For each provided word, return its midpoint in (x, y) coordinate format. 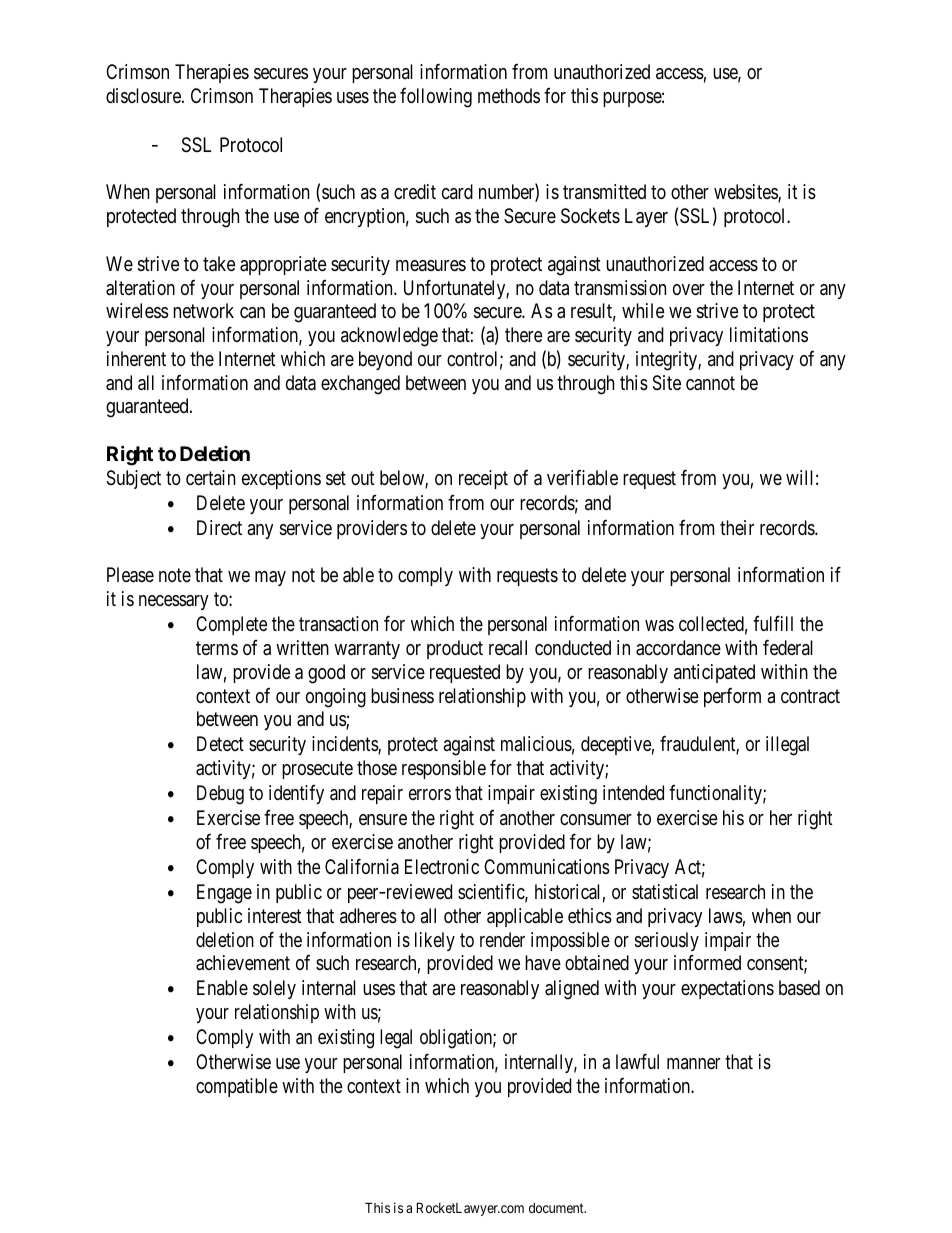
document (557, 1208)
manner (693, 1063)
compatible (237, 1087)
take (219, 264)
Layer (646, 217)
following (436, 97)
